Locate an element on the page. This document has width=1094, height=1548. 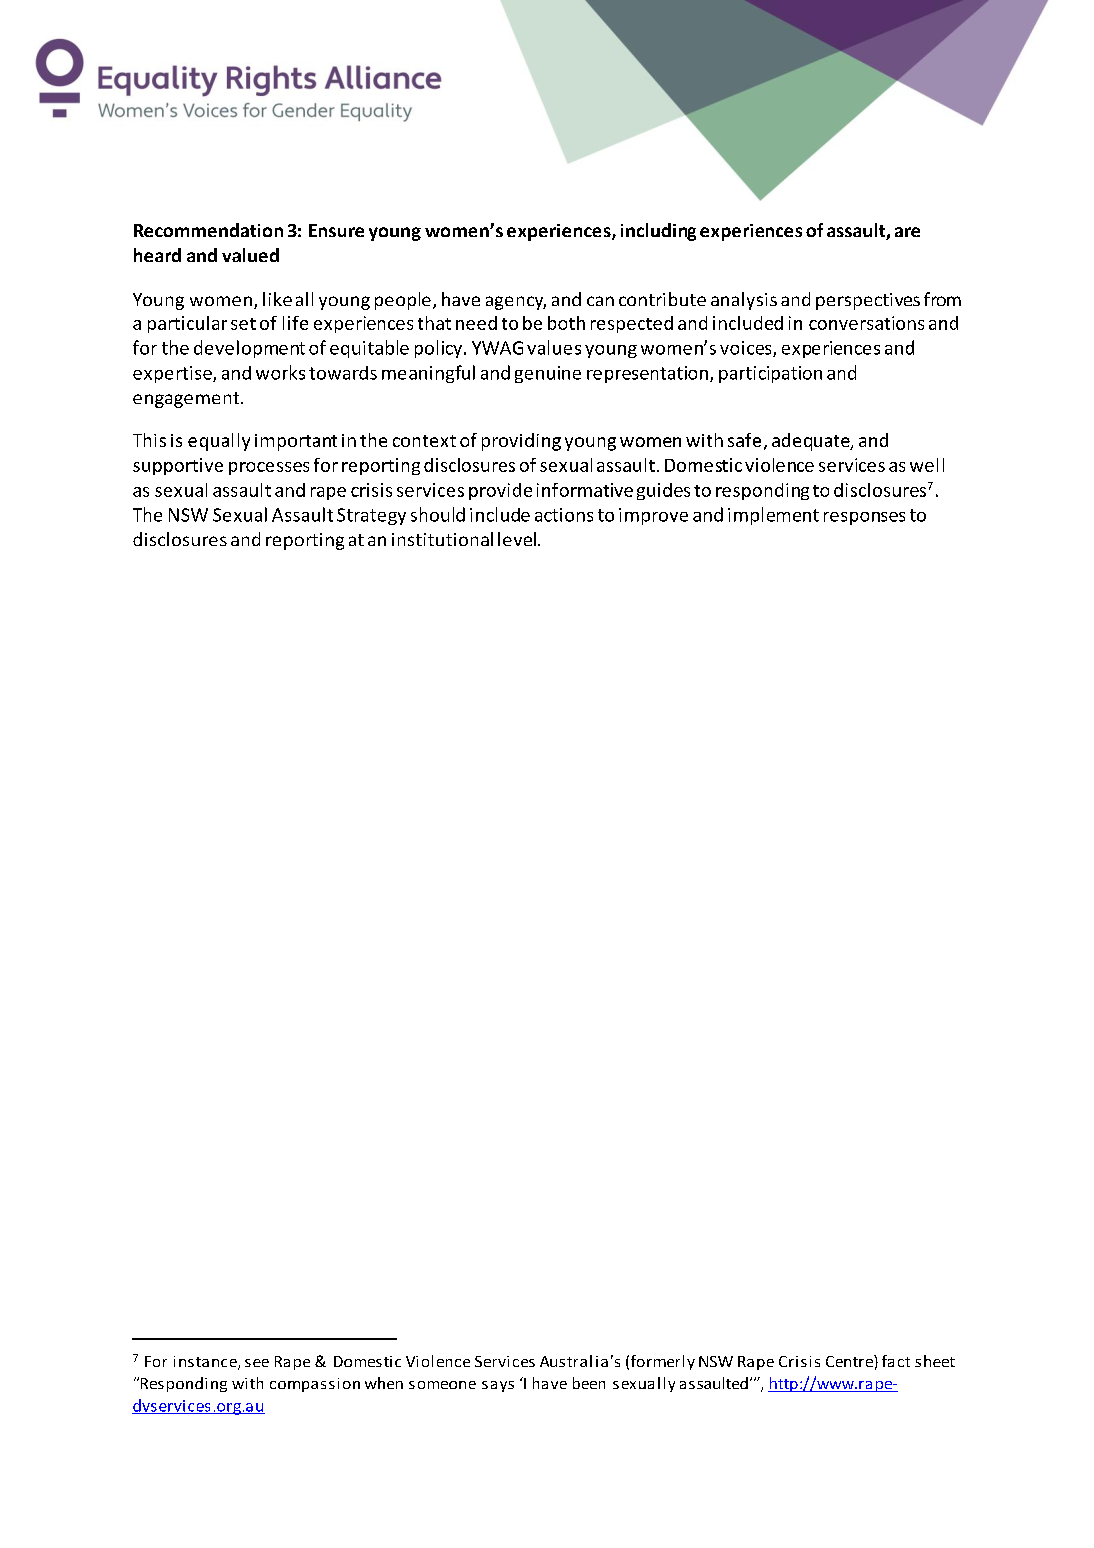
says is located at coordinates (498, 1386).
